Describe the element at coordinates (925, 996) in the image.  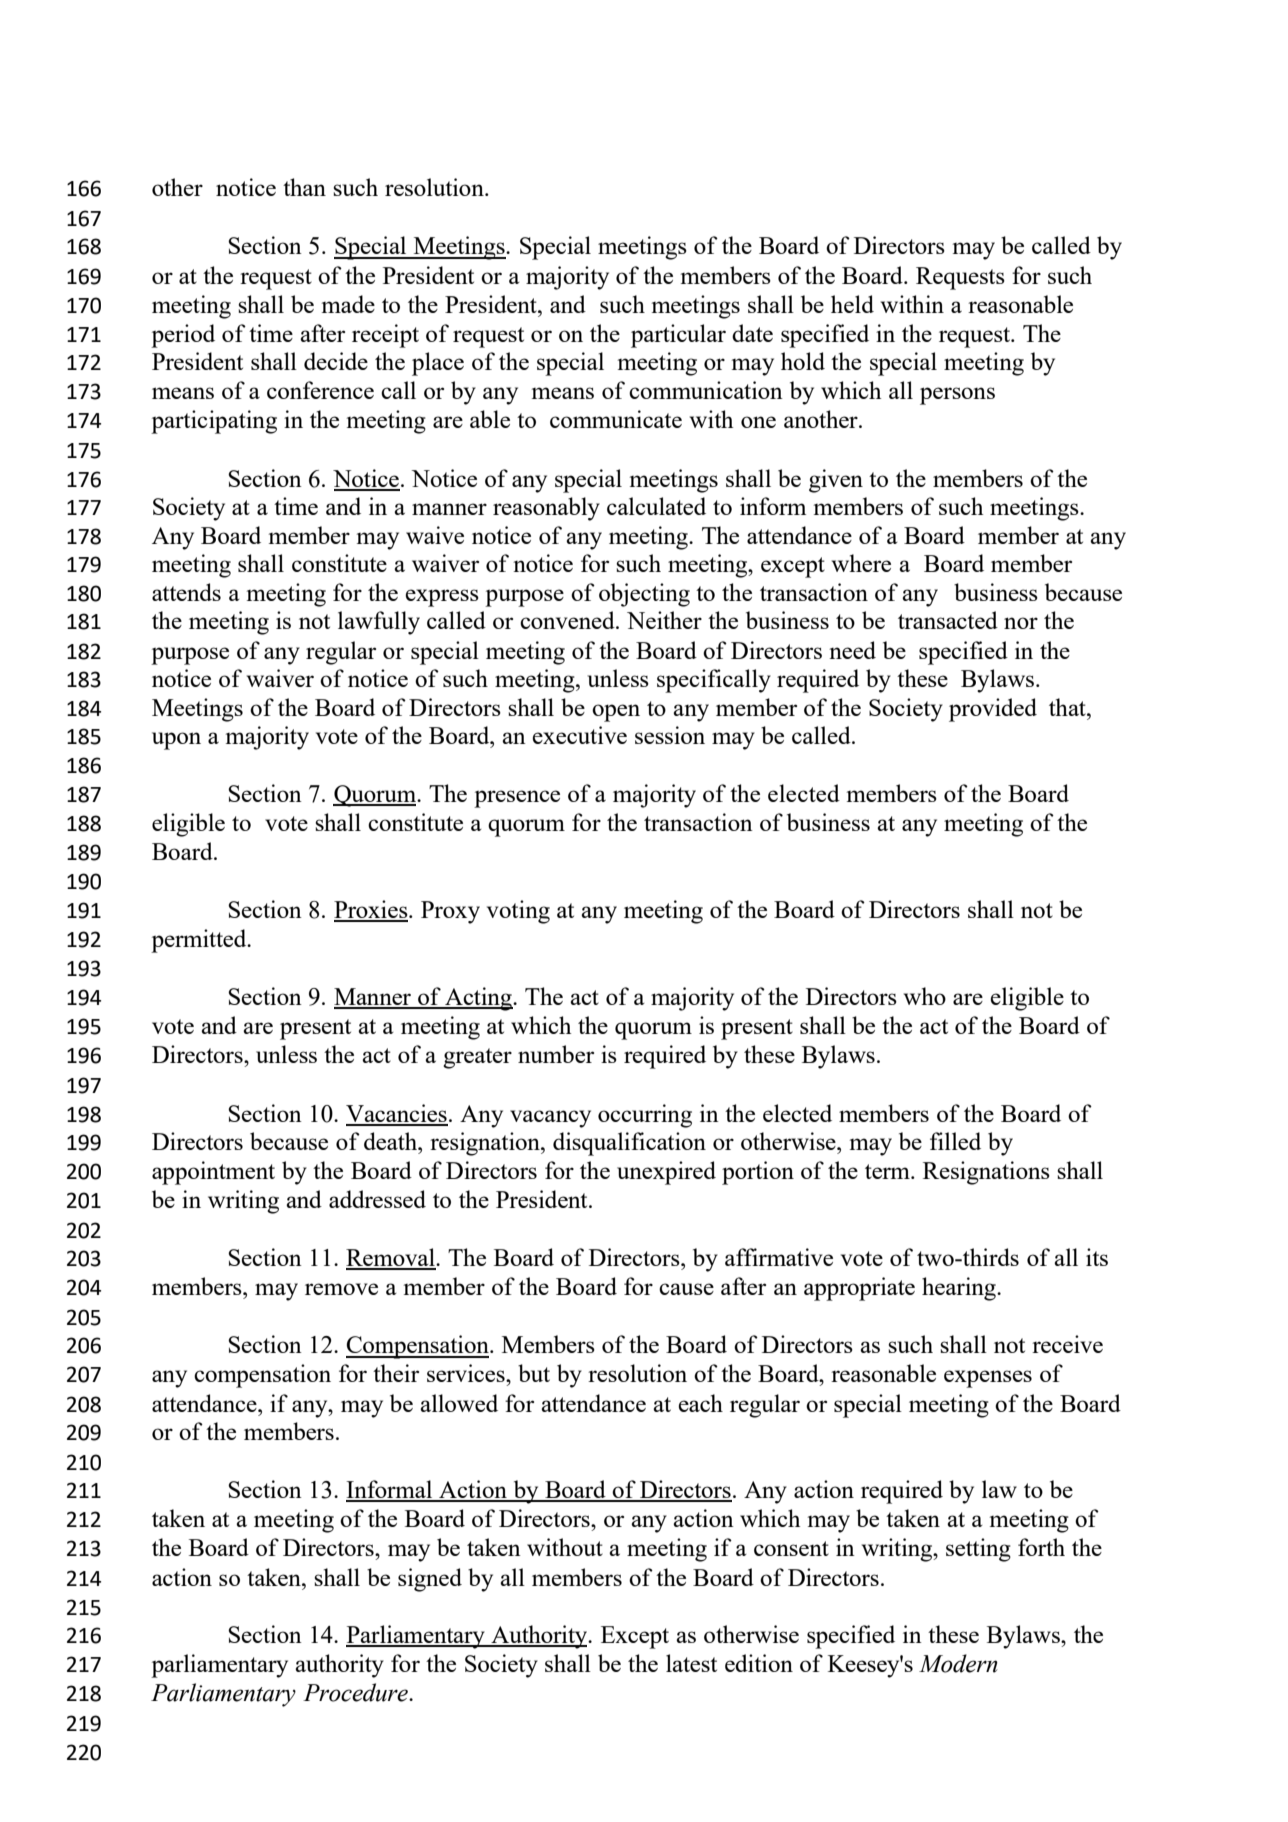
I see `who` at that location.
